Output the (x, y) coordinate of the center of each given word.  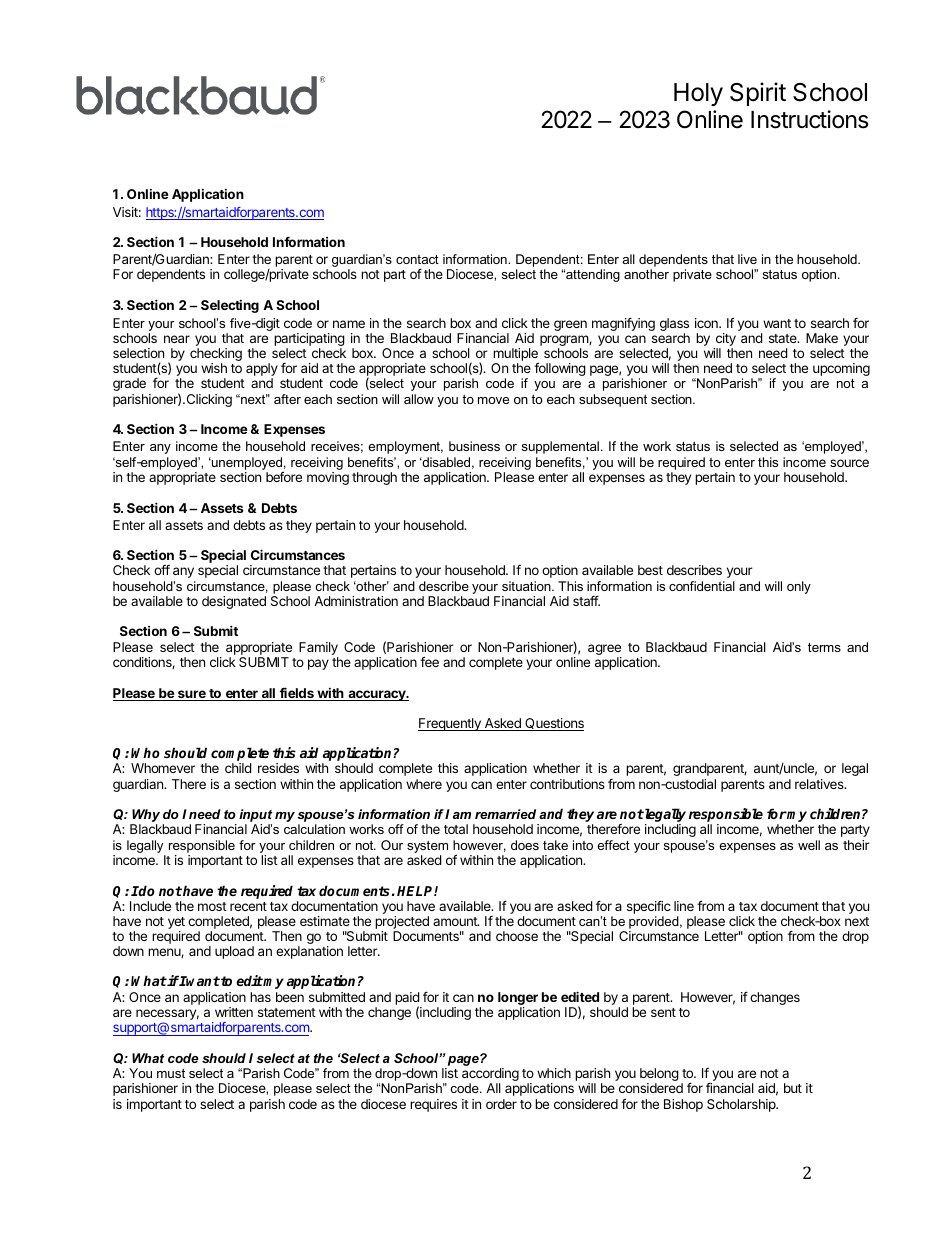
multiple (516, 356)
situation (527, 586)
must (171, 1073)
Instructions (809, 119)
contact (417, 259)
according (490, 1076)
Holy (698, 94)
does (525, 845)
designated (234, 602)
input (255, 817)
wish (214, 368)
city (726, 339)
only (799, 587)
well (809, 845)
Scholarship (742, 1105)
